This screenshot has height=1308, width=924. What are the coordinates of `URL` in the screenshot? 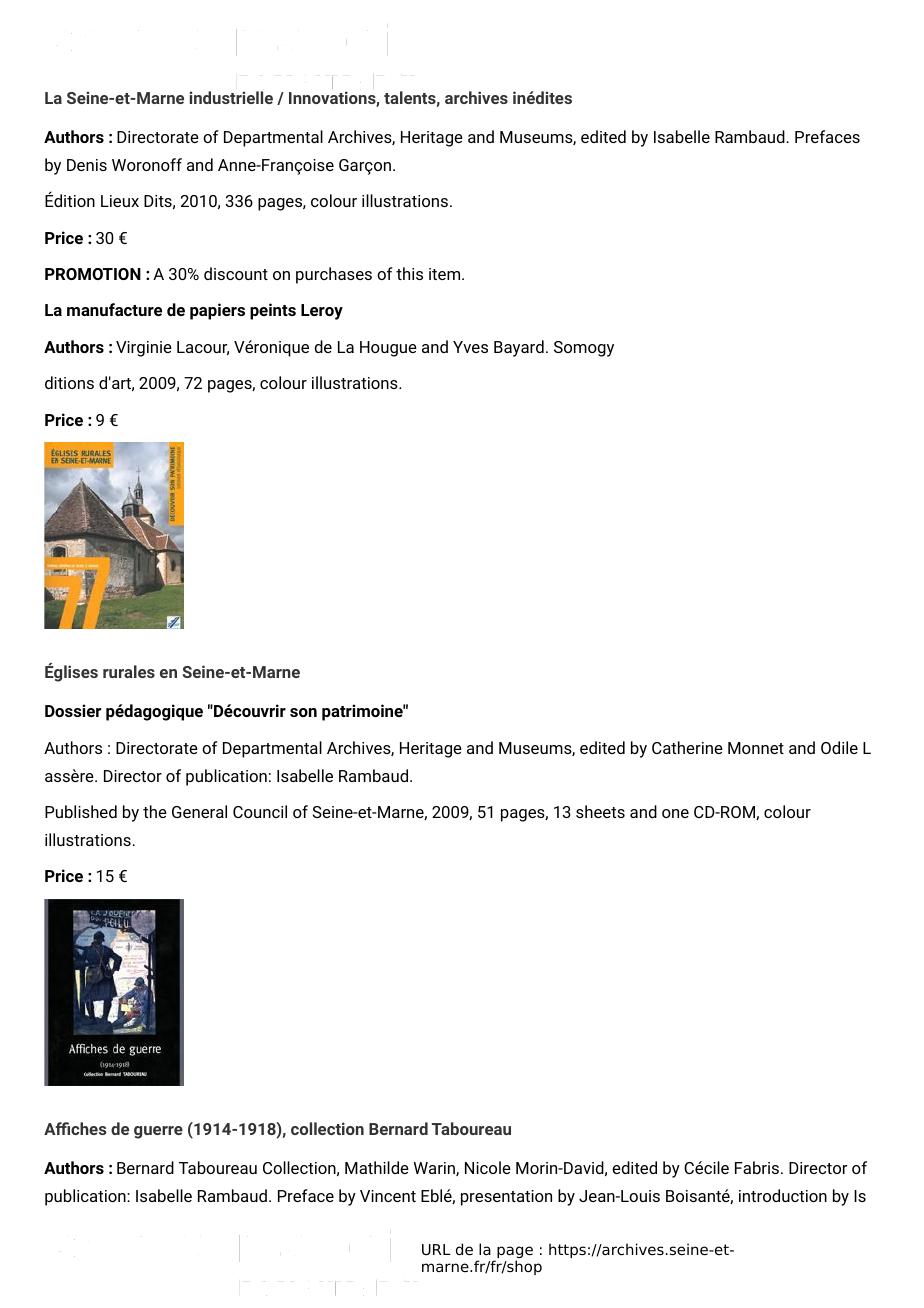 It's located at (436, 1250).
